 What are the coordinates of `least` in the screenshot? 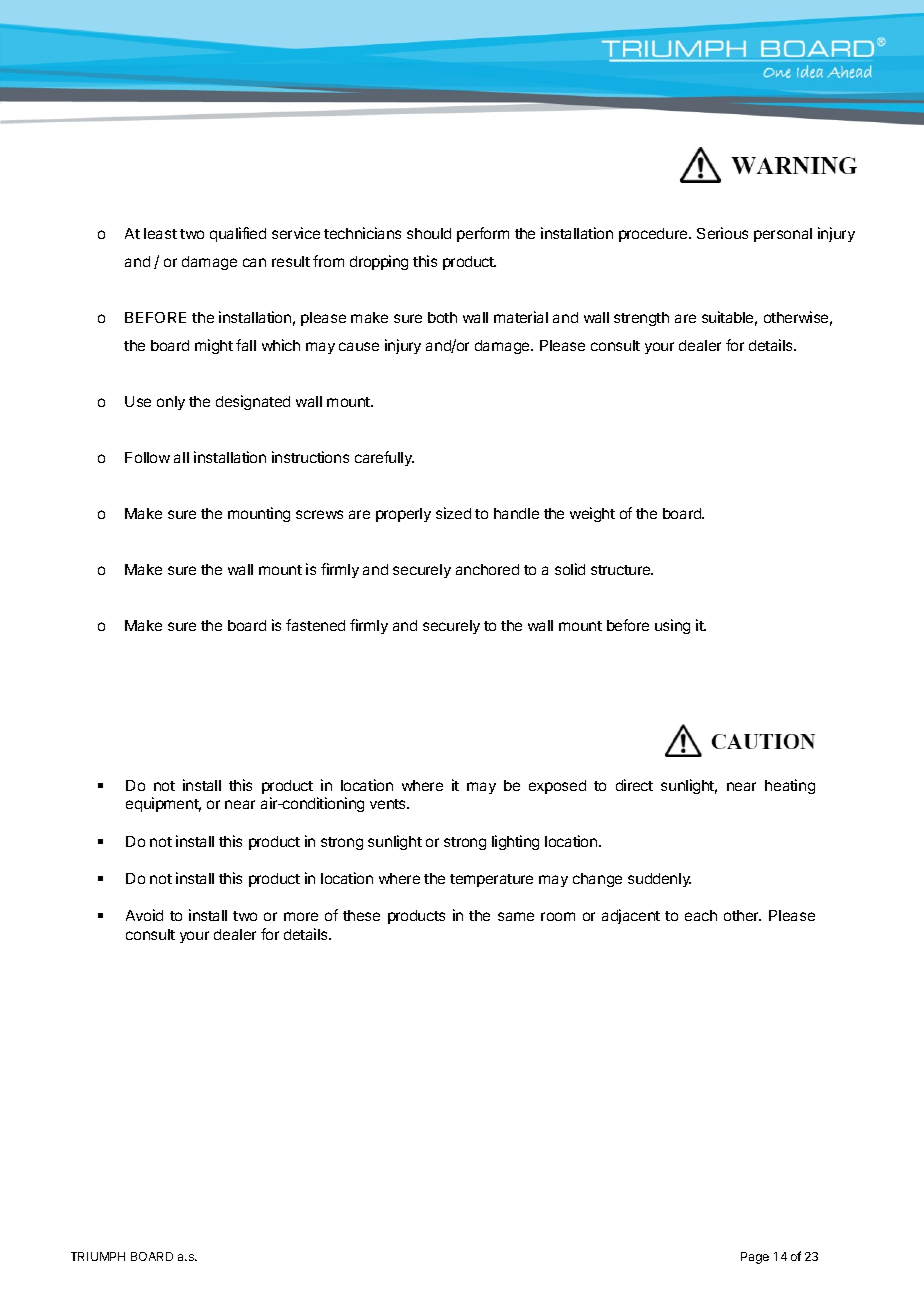 It's located at (160, 233).
